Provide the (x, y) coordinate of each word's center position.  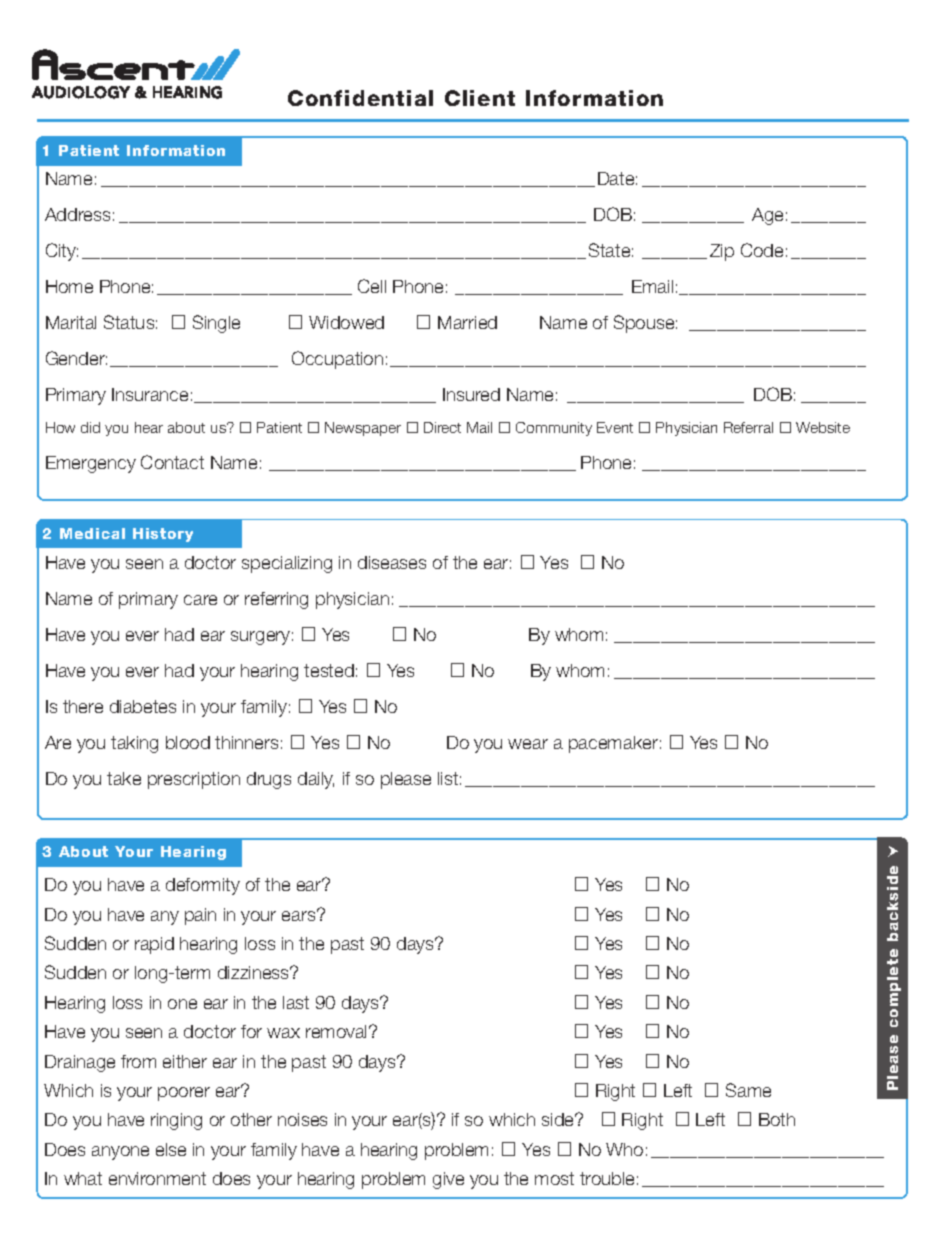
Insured (471, 394)
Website (823, 427)
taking (134, 744)
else (171, 1149)
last (296, 1002)
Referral (748, 427)
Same (748, 1090)
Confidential (360, 98)
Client (480, 98)
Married (467, 322)
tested (329, 670)
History (163, 535)
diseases (392, 562)
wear (528, 744)
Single (216, 324)
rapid (154, 945)
